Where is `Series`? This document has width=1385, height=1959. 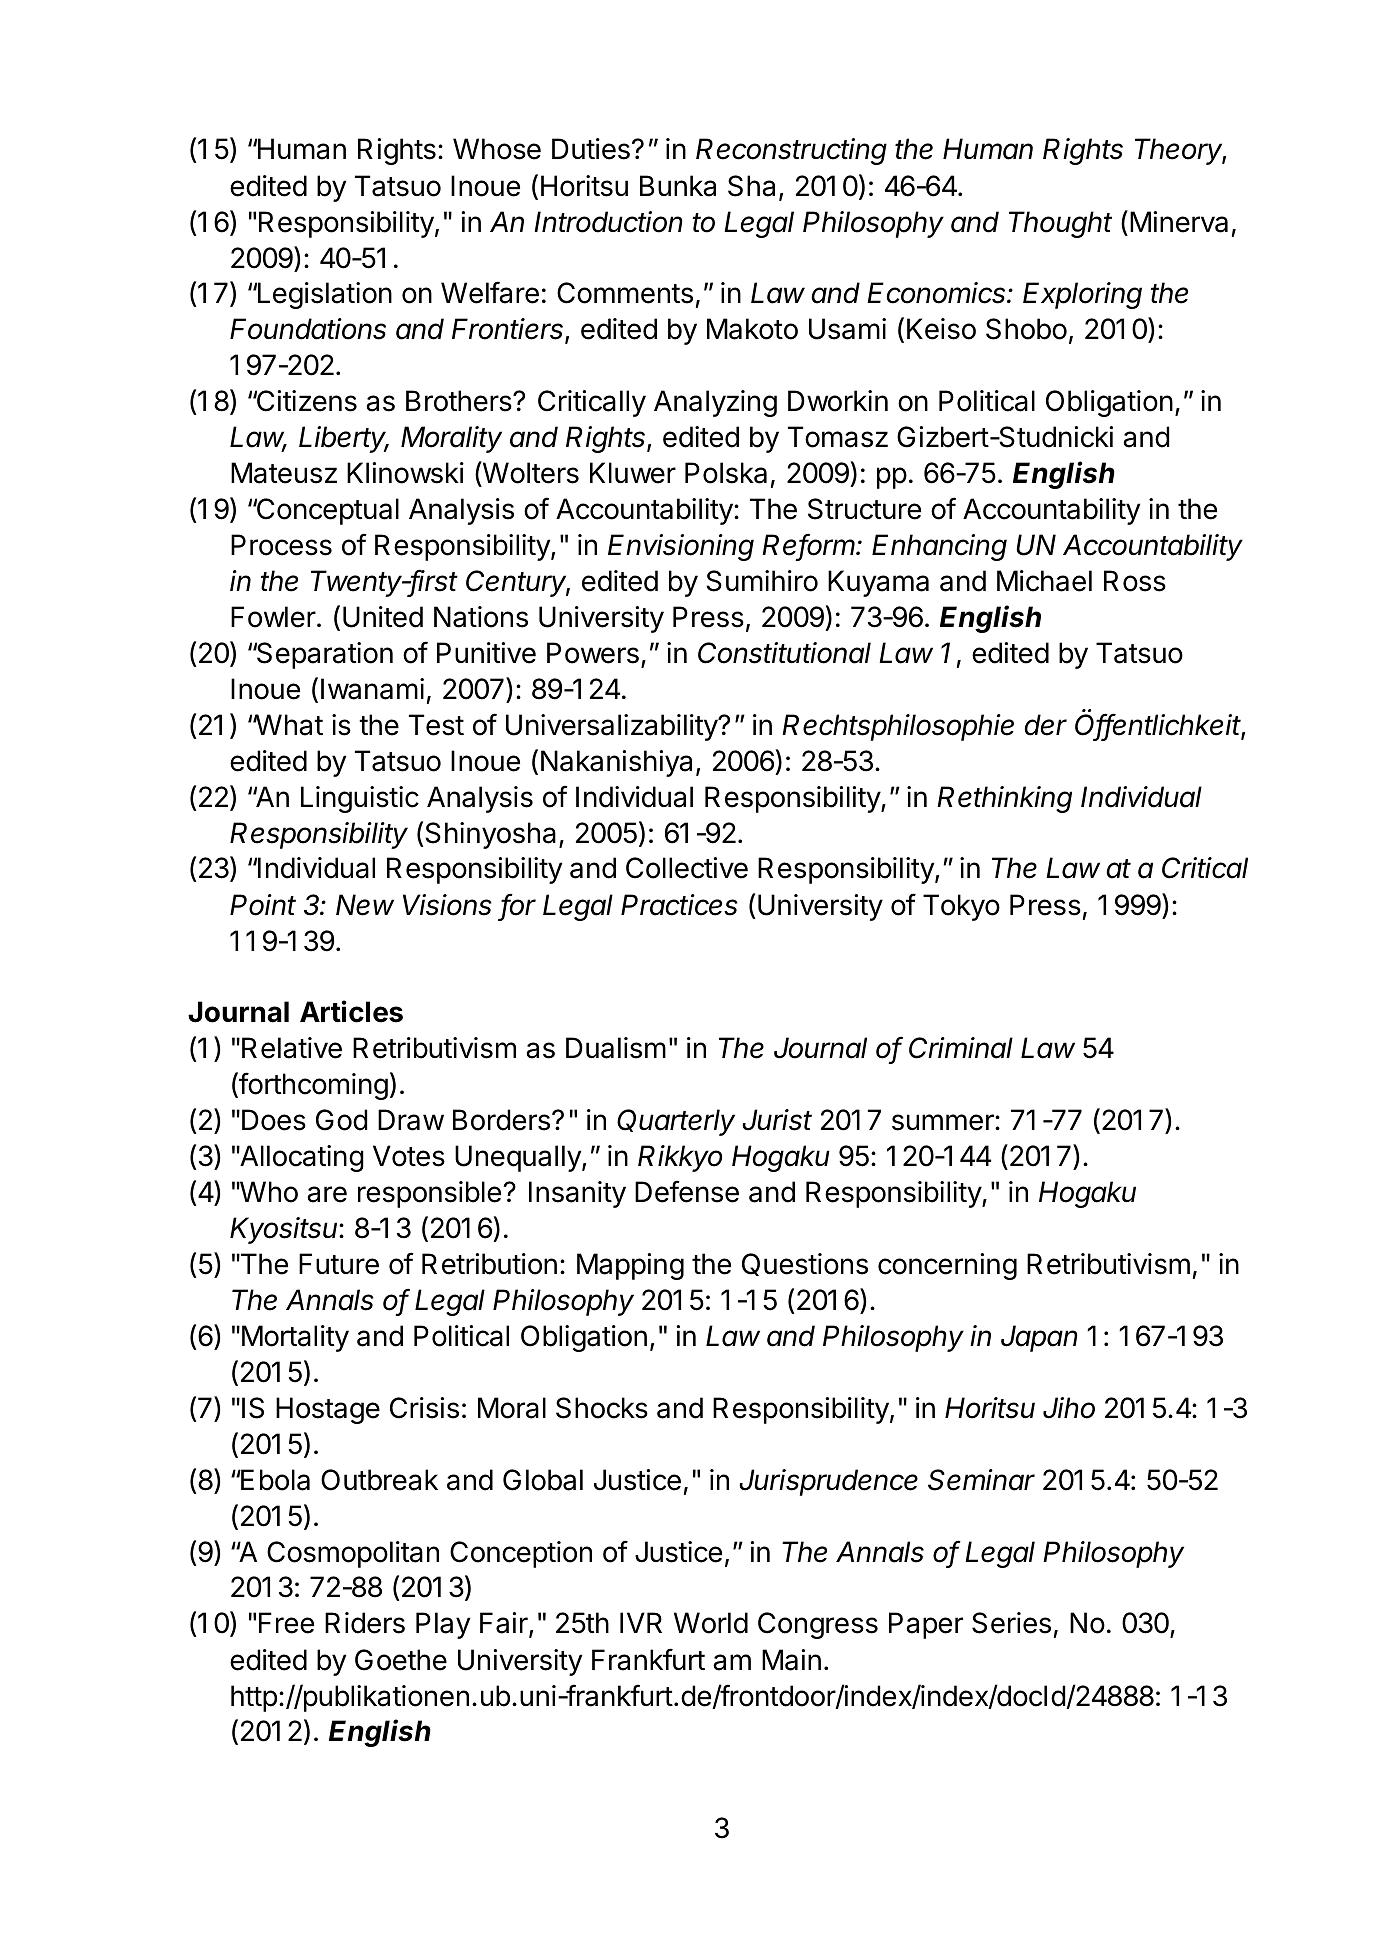
Series is located at coordinates (1011, 1623).
